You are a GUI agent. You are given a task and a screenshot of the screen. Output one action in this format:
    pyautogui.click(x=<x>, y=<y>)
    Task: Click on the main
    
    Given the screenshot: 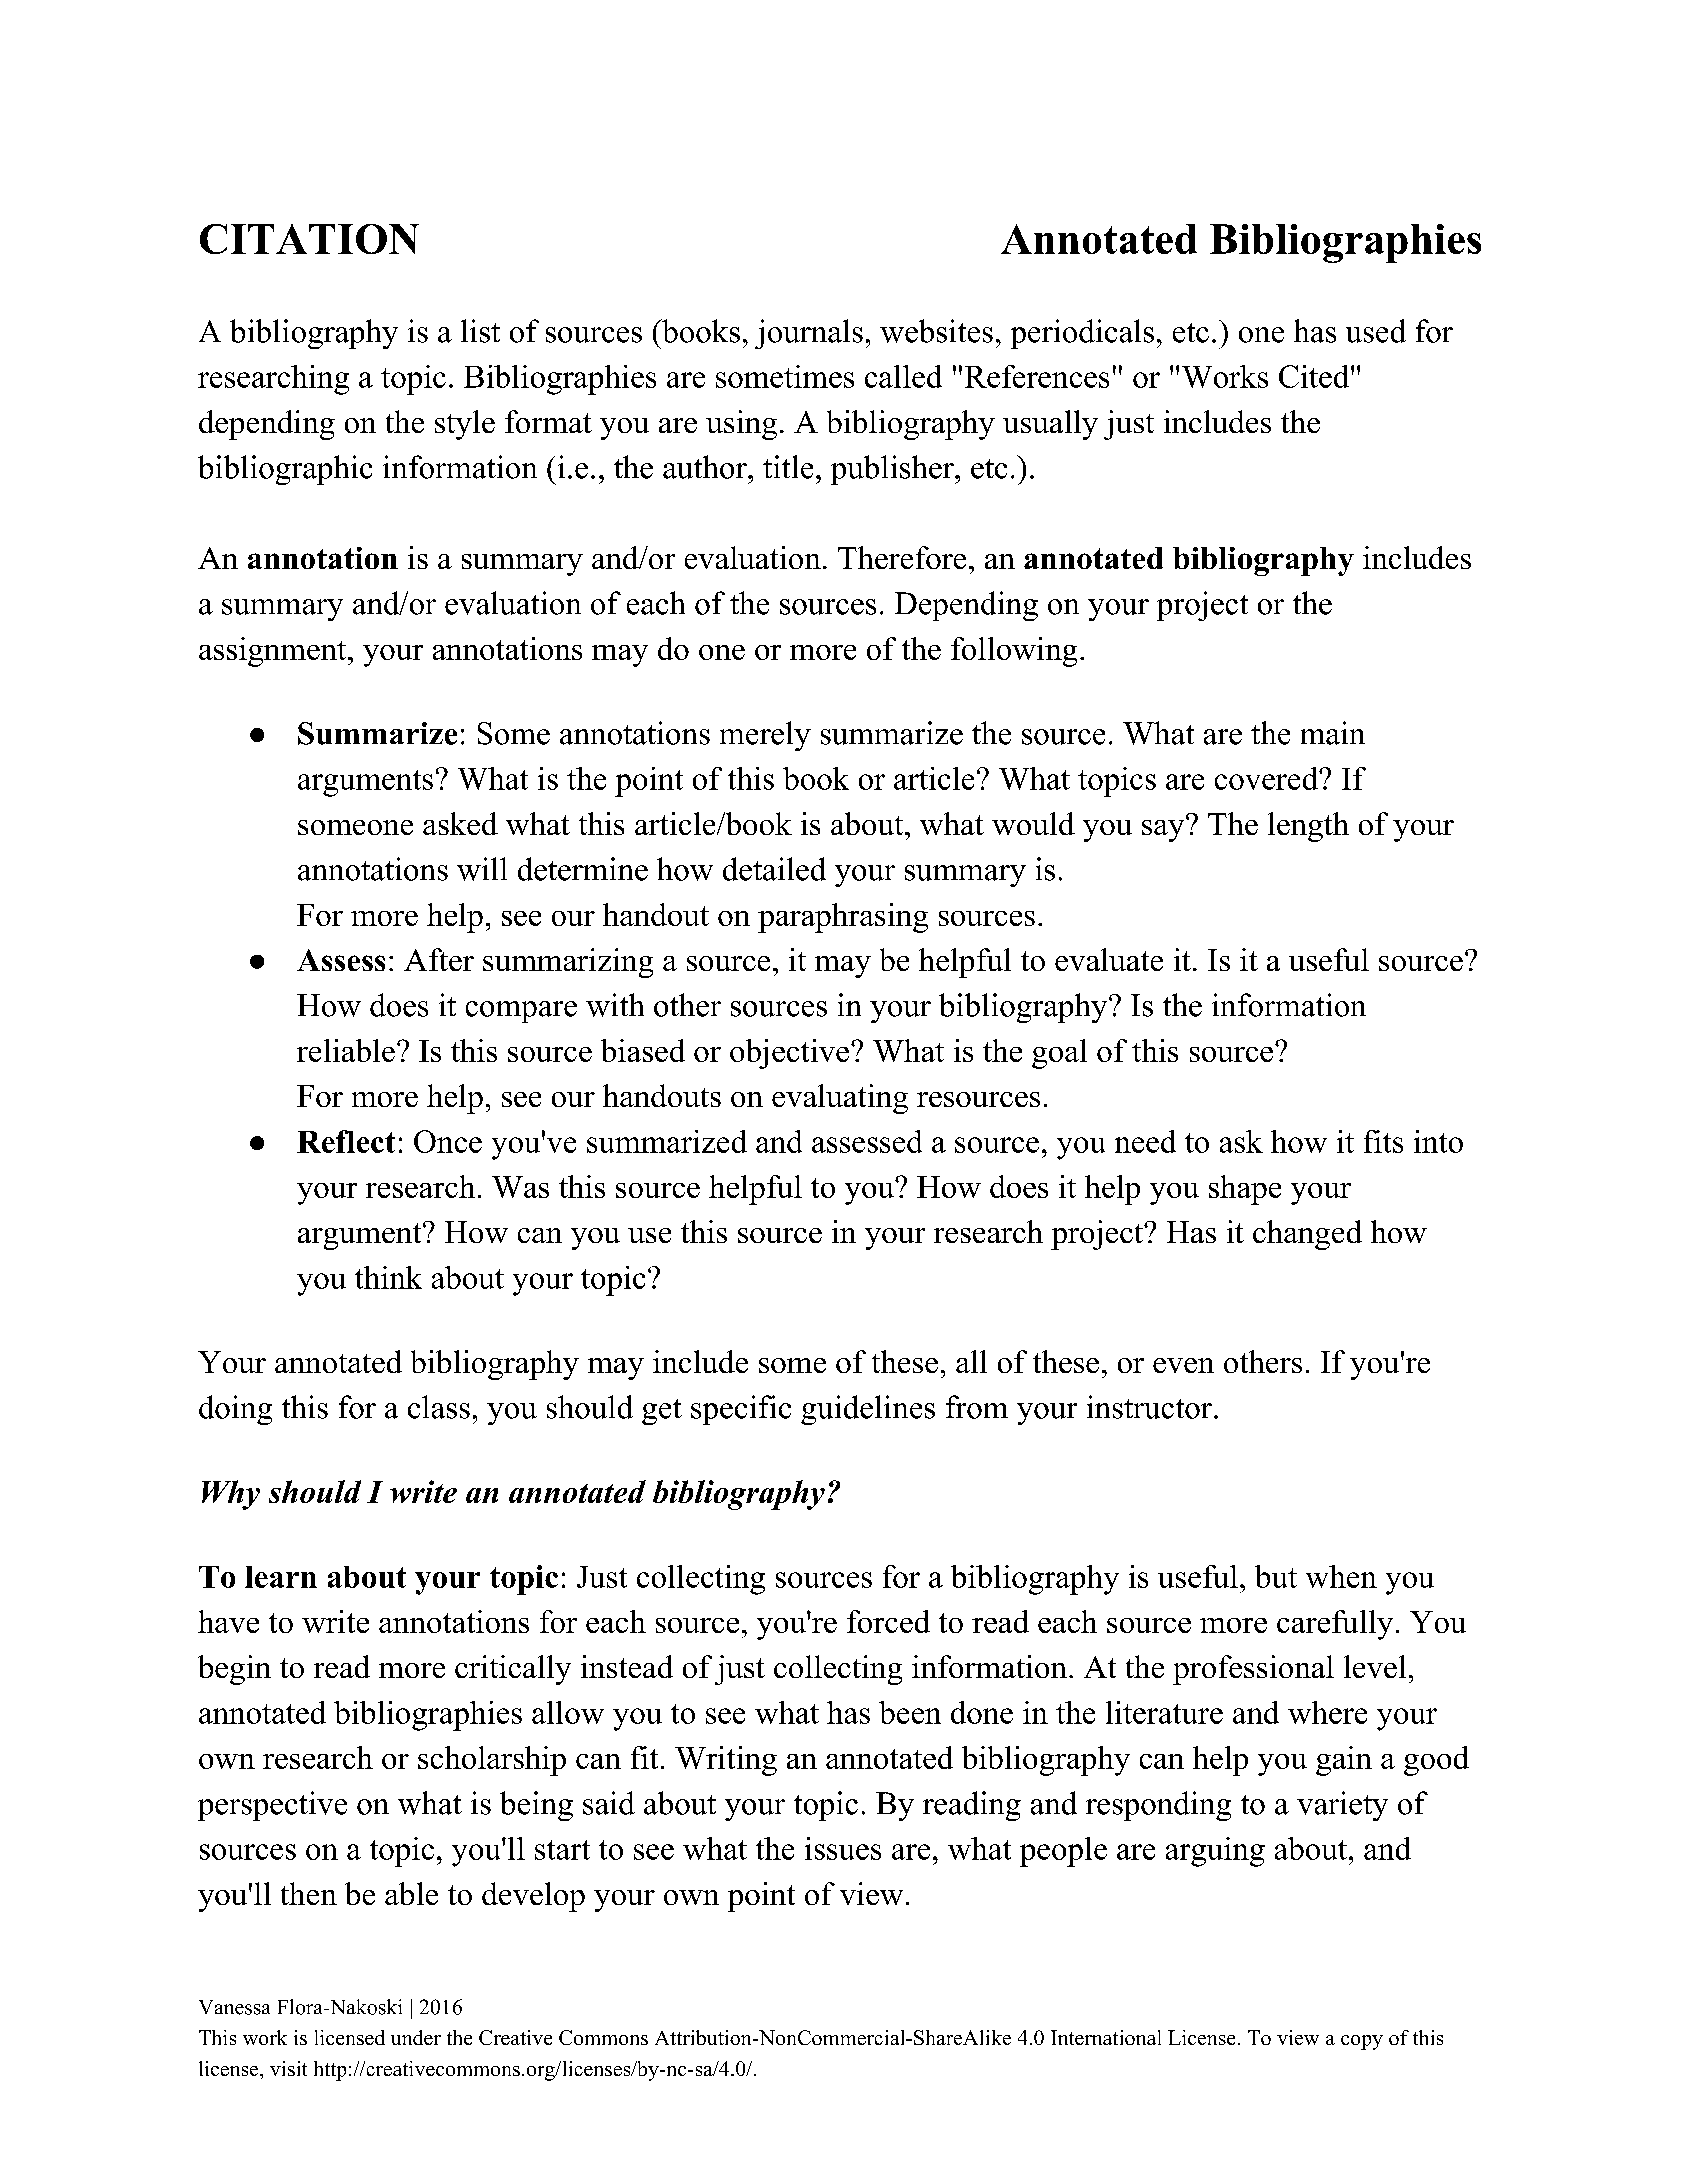 What is the action you would take?
    pyautogui.click(x=1333, y=733)
